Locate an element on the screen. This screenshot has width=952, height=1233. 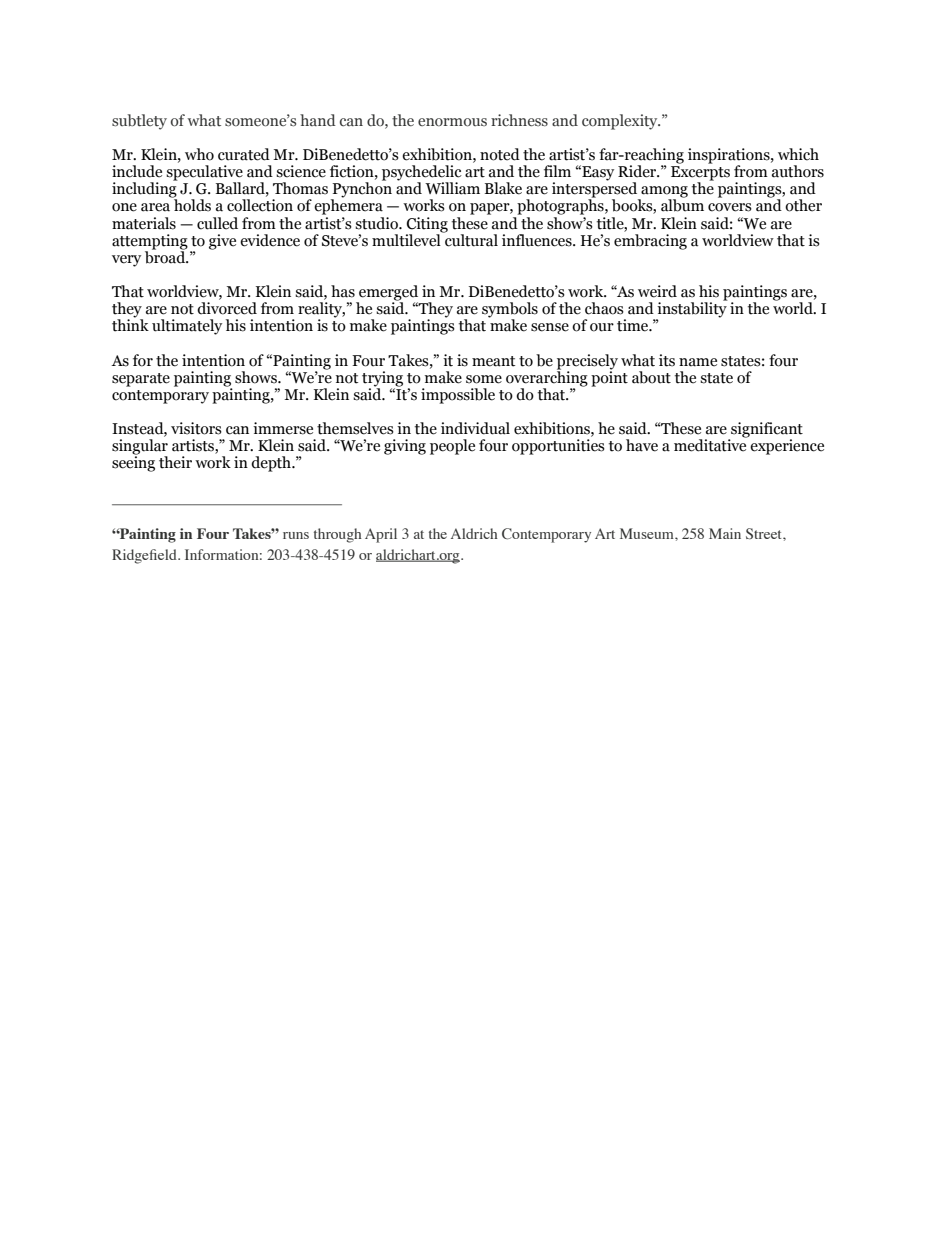
April is located at coordinates (381, 535).
